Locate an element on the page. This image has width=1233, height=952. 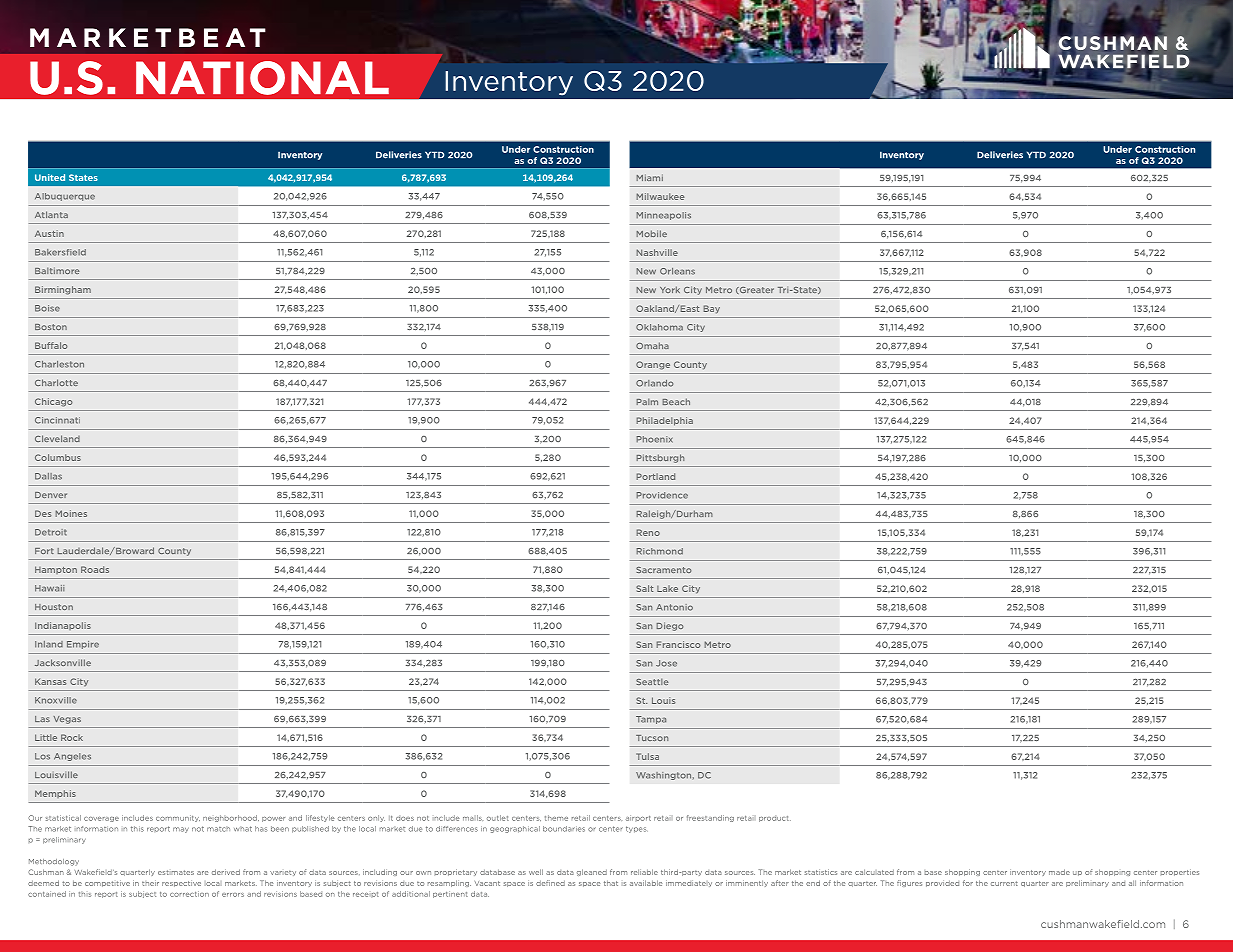
Denver is located at coordinates (51, 495).
